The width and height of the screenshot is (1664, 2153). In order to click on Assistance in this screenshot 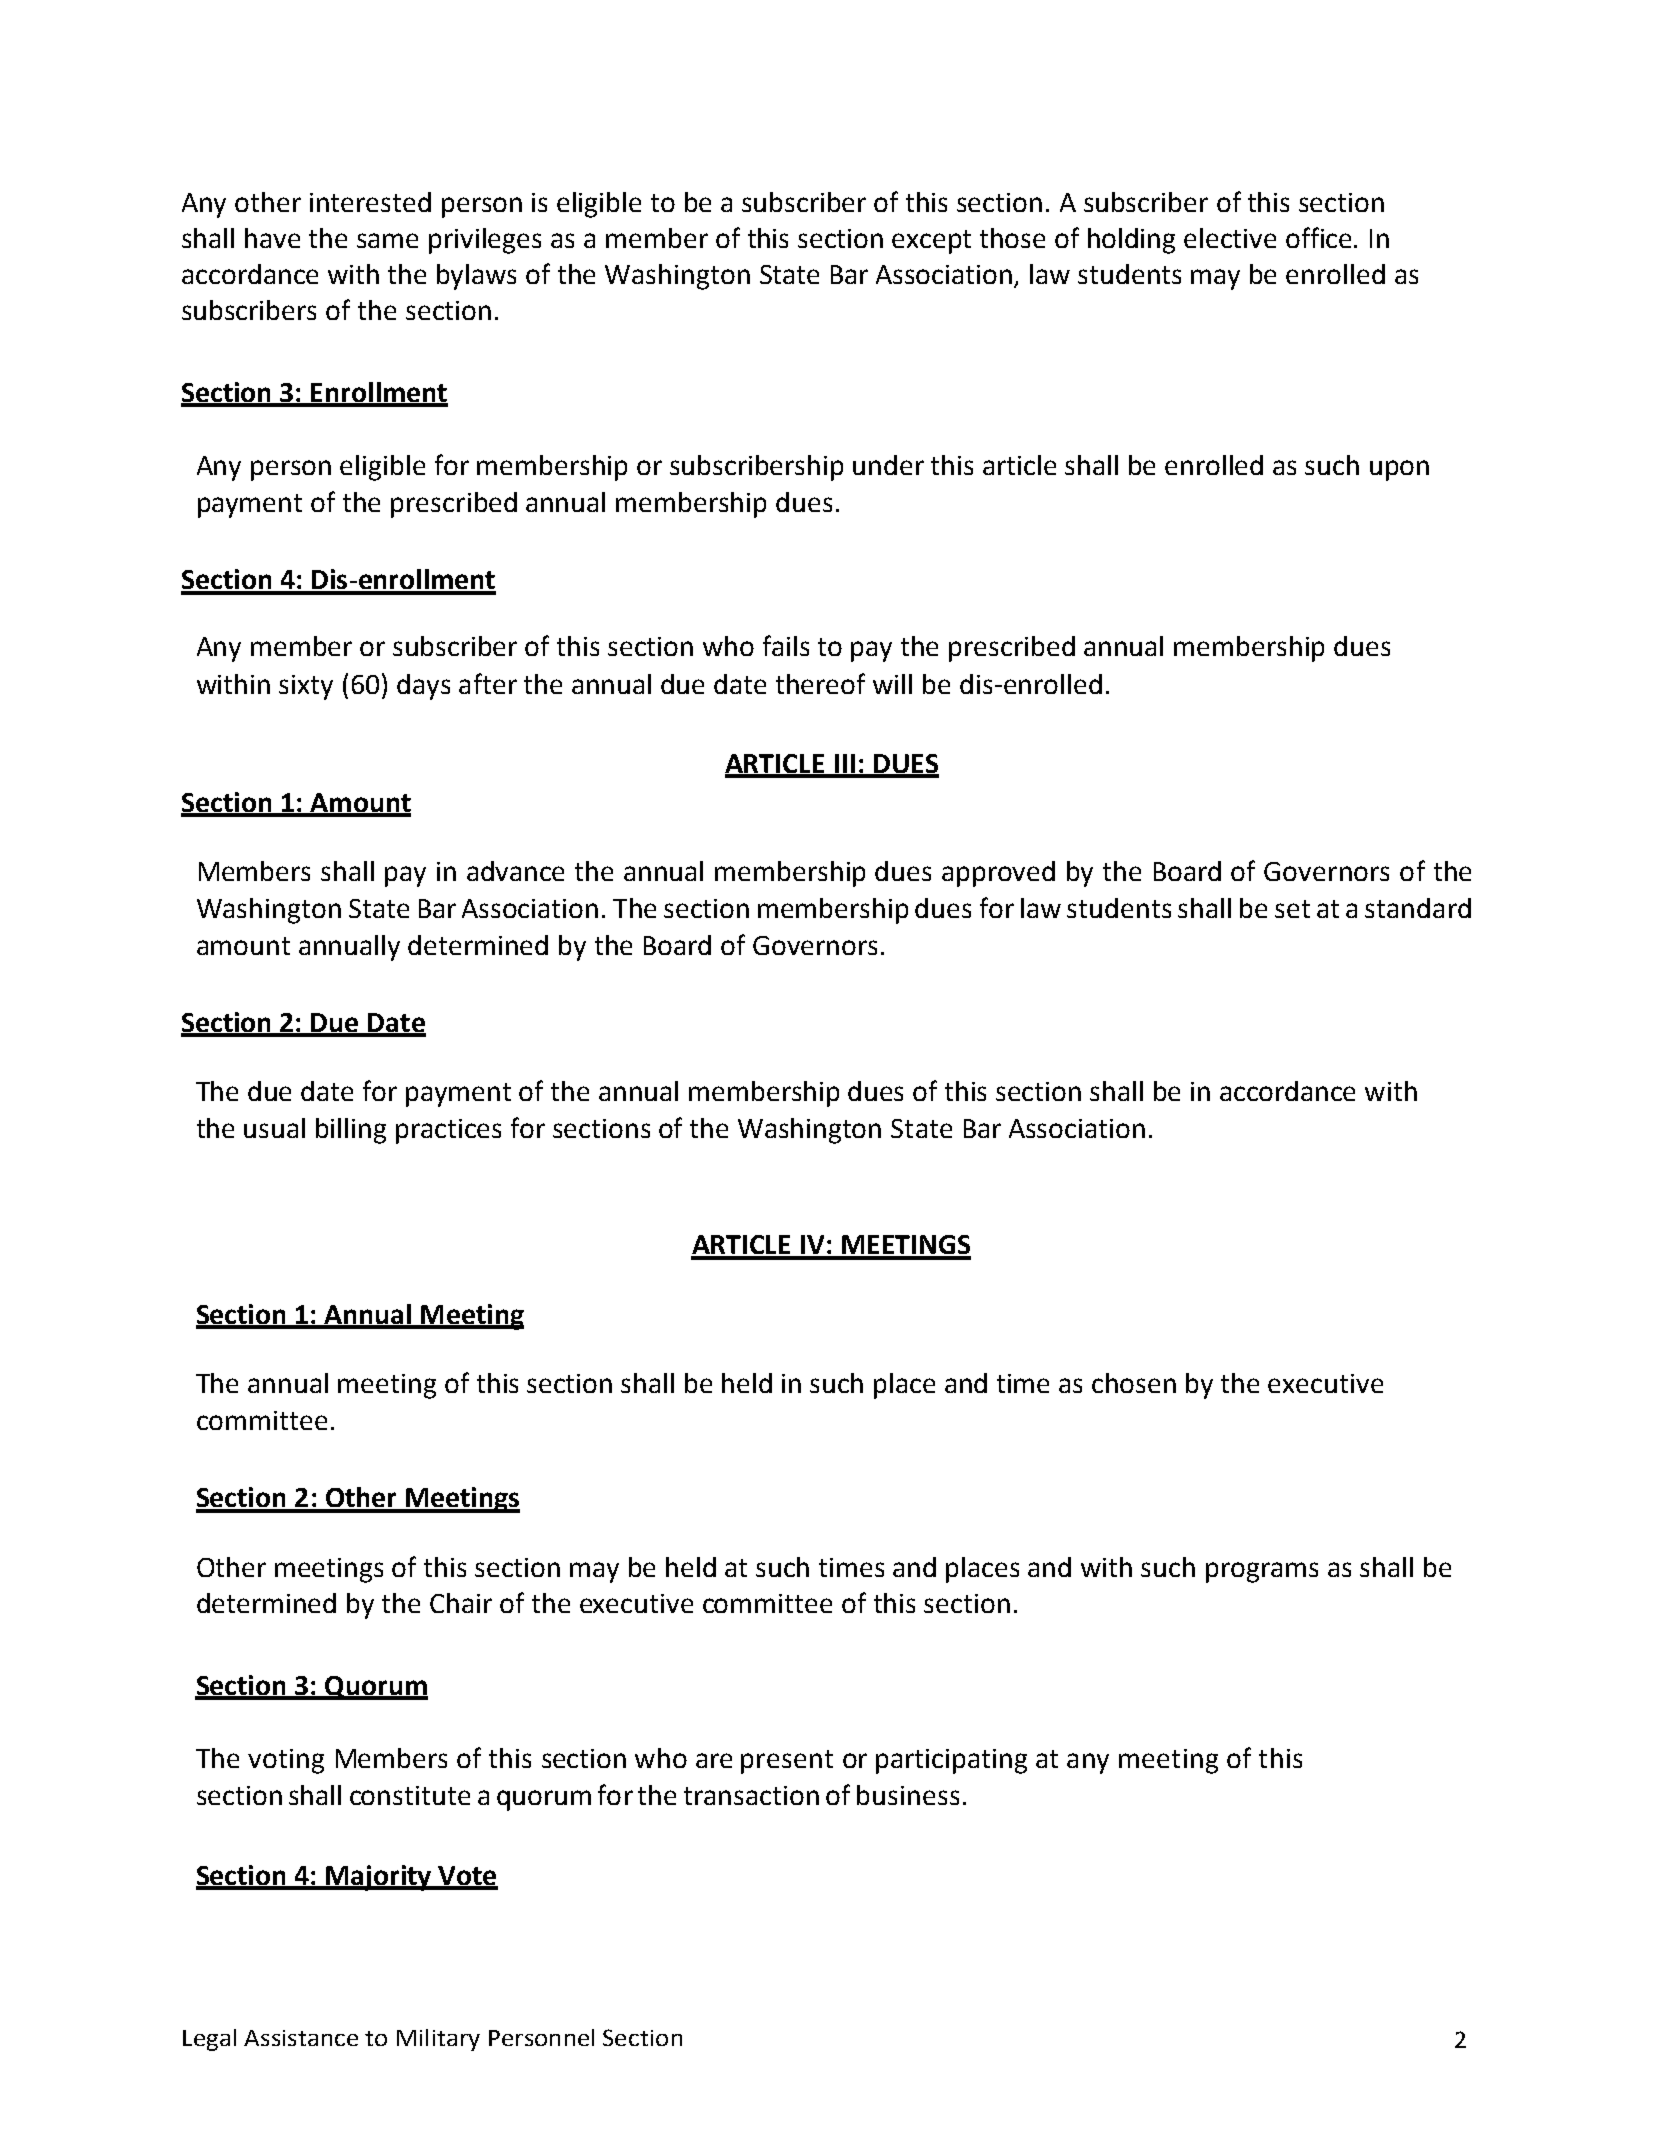, I will do `click(301, 2038)`.
